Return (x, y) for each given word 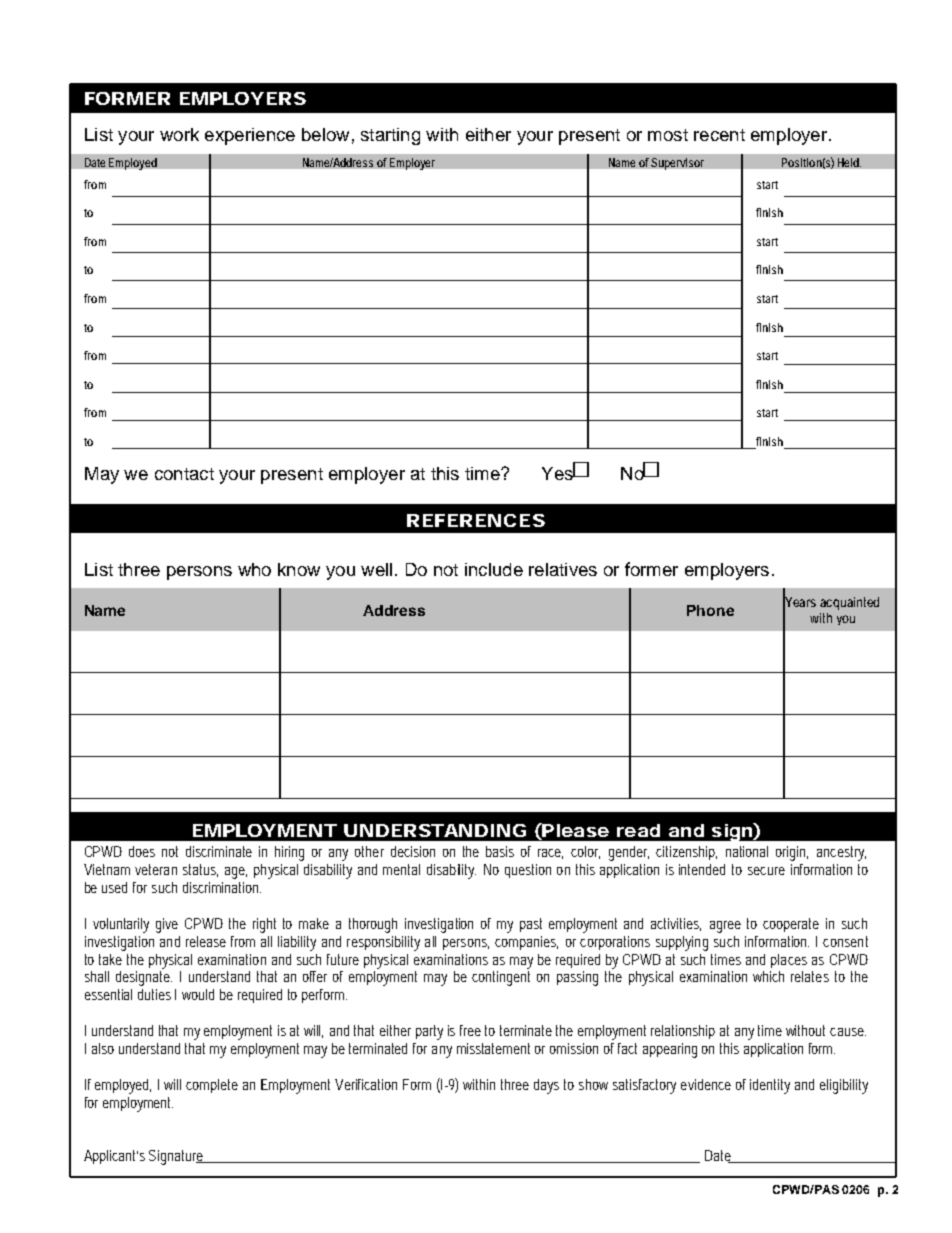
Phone (710, 610)
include (494, 569)
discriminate (219, 851)
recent (719, 135)
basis (500, 851)
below (325, 134)
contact (184, 474)
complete (212, 1086)
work (179, 134)
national (747, 851)
